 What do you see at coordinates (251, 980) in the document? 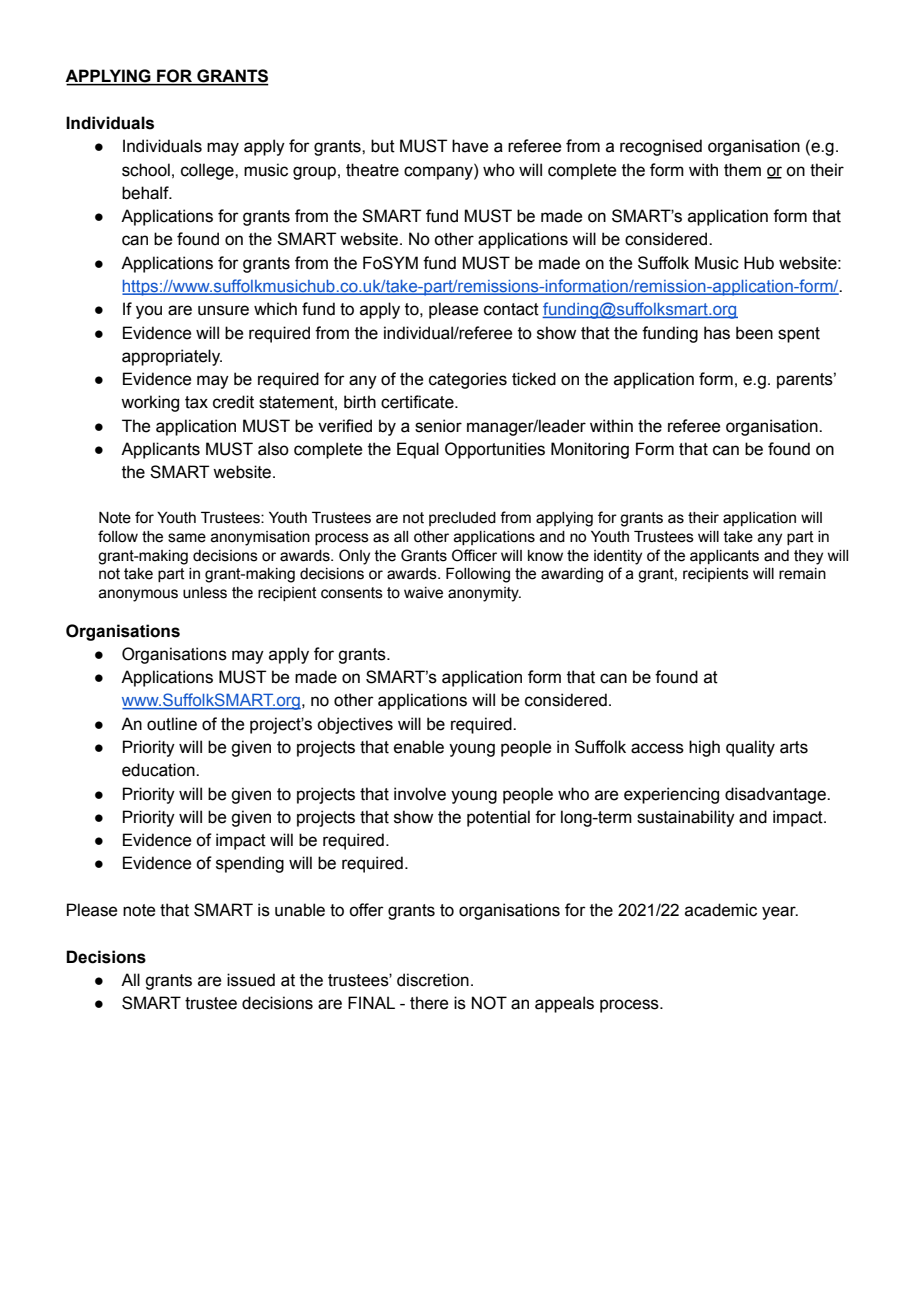
I see `issued` at bounding box center [251, 980].
